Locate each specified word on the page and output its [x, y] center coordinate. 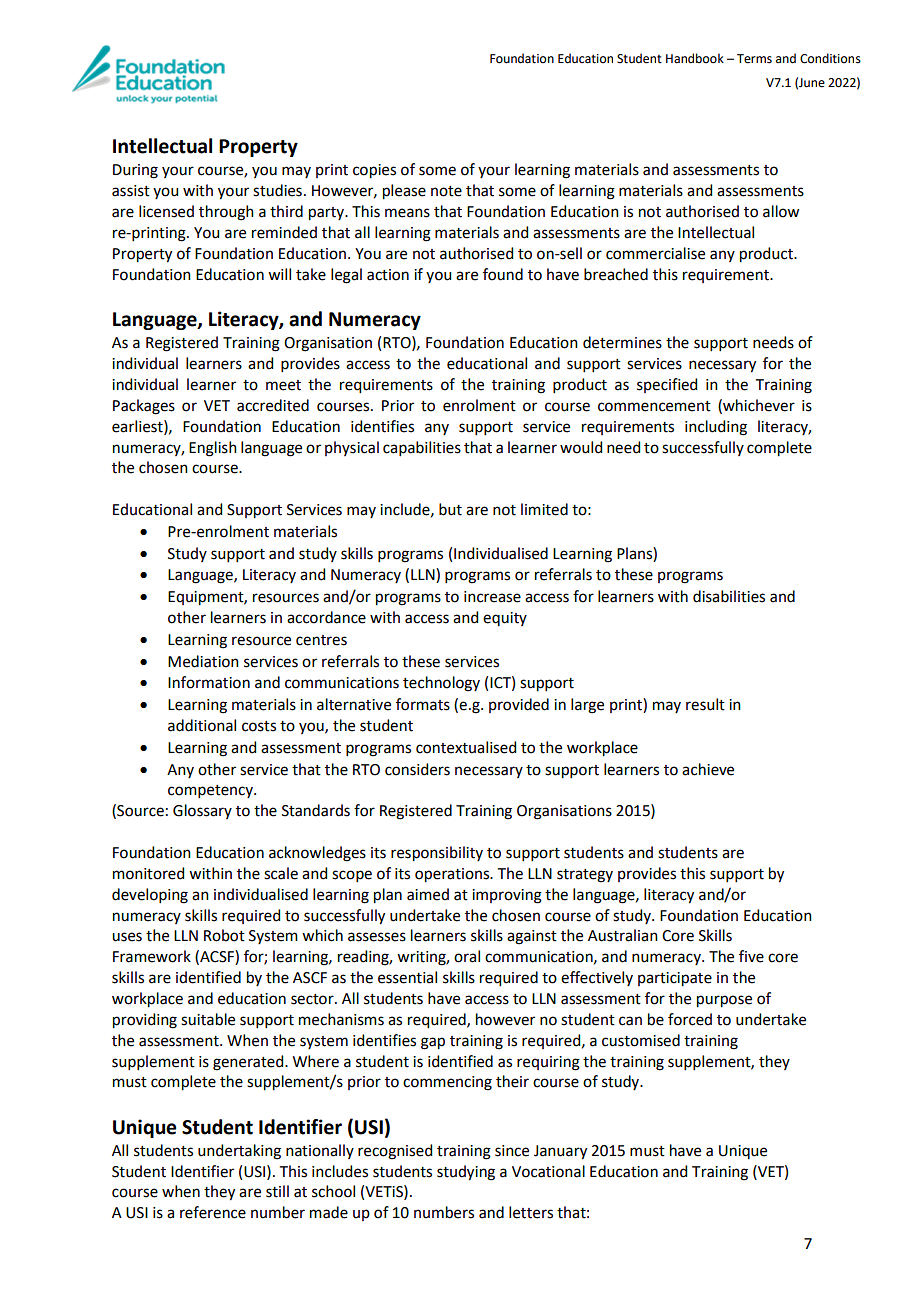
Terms [754, 59]
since [512, 1151]
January [560, 1152]
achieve [708, 769]
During [135, 171]
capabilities [422, 448]
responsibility [437, 854]
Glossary [202, 811]
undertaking [239, 1152]
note [446, 191]
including [716, 428]
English [213, 449]
